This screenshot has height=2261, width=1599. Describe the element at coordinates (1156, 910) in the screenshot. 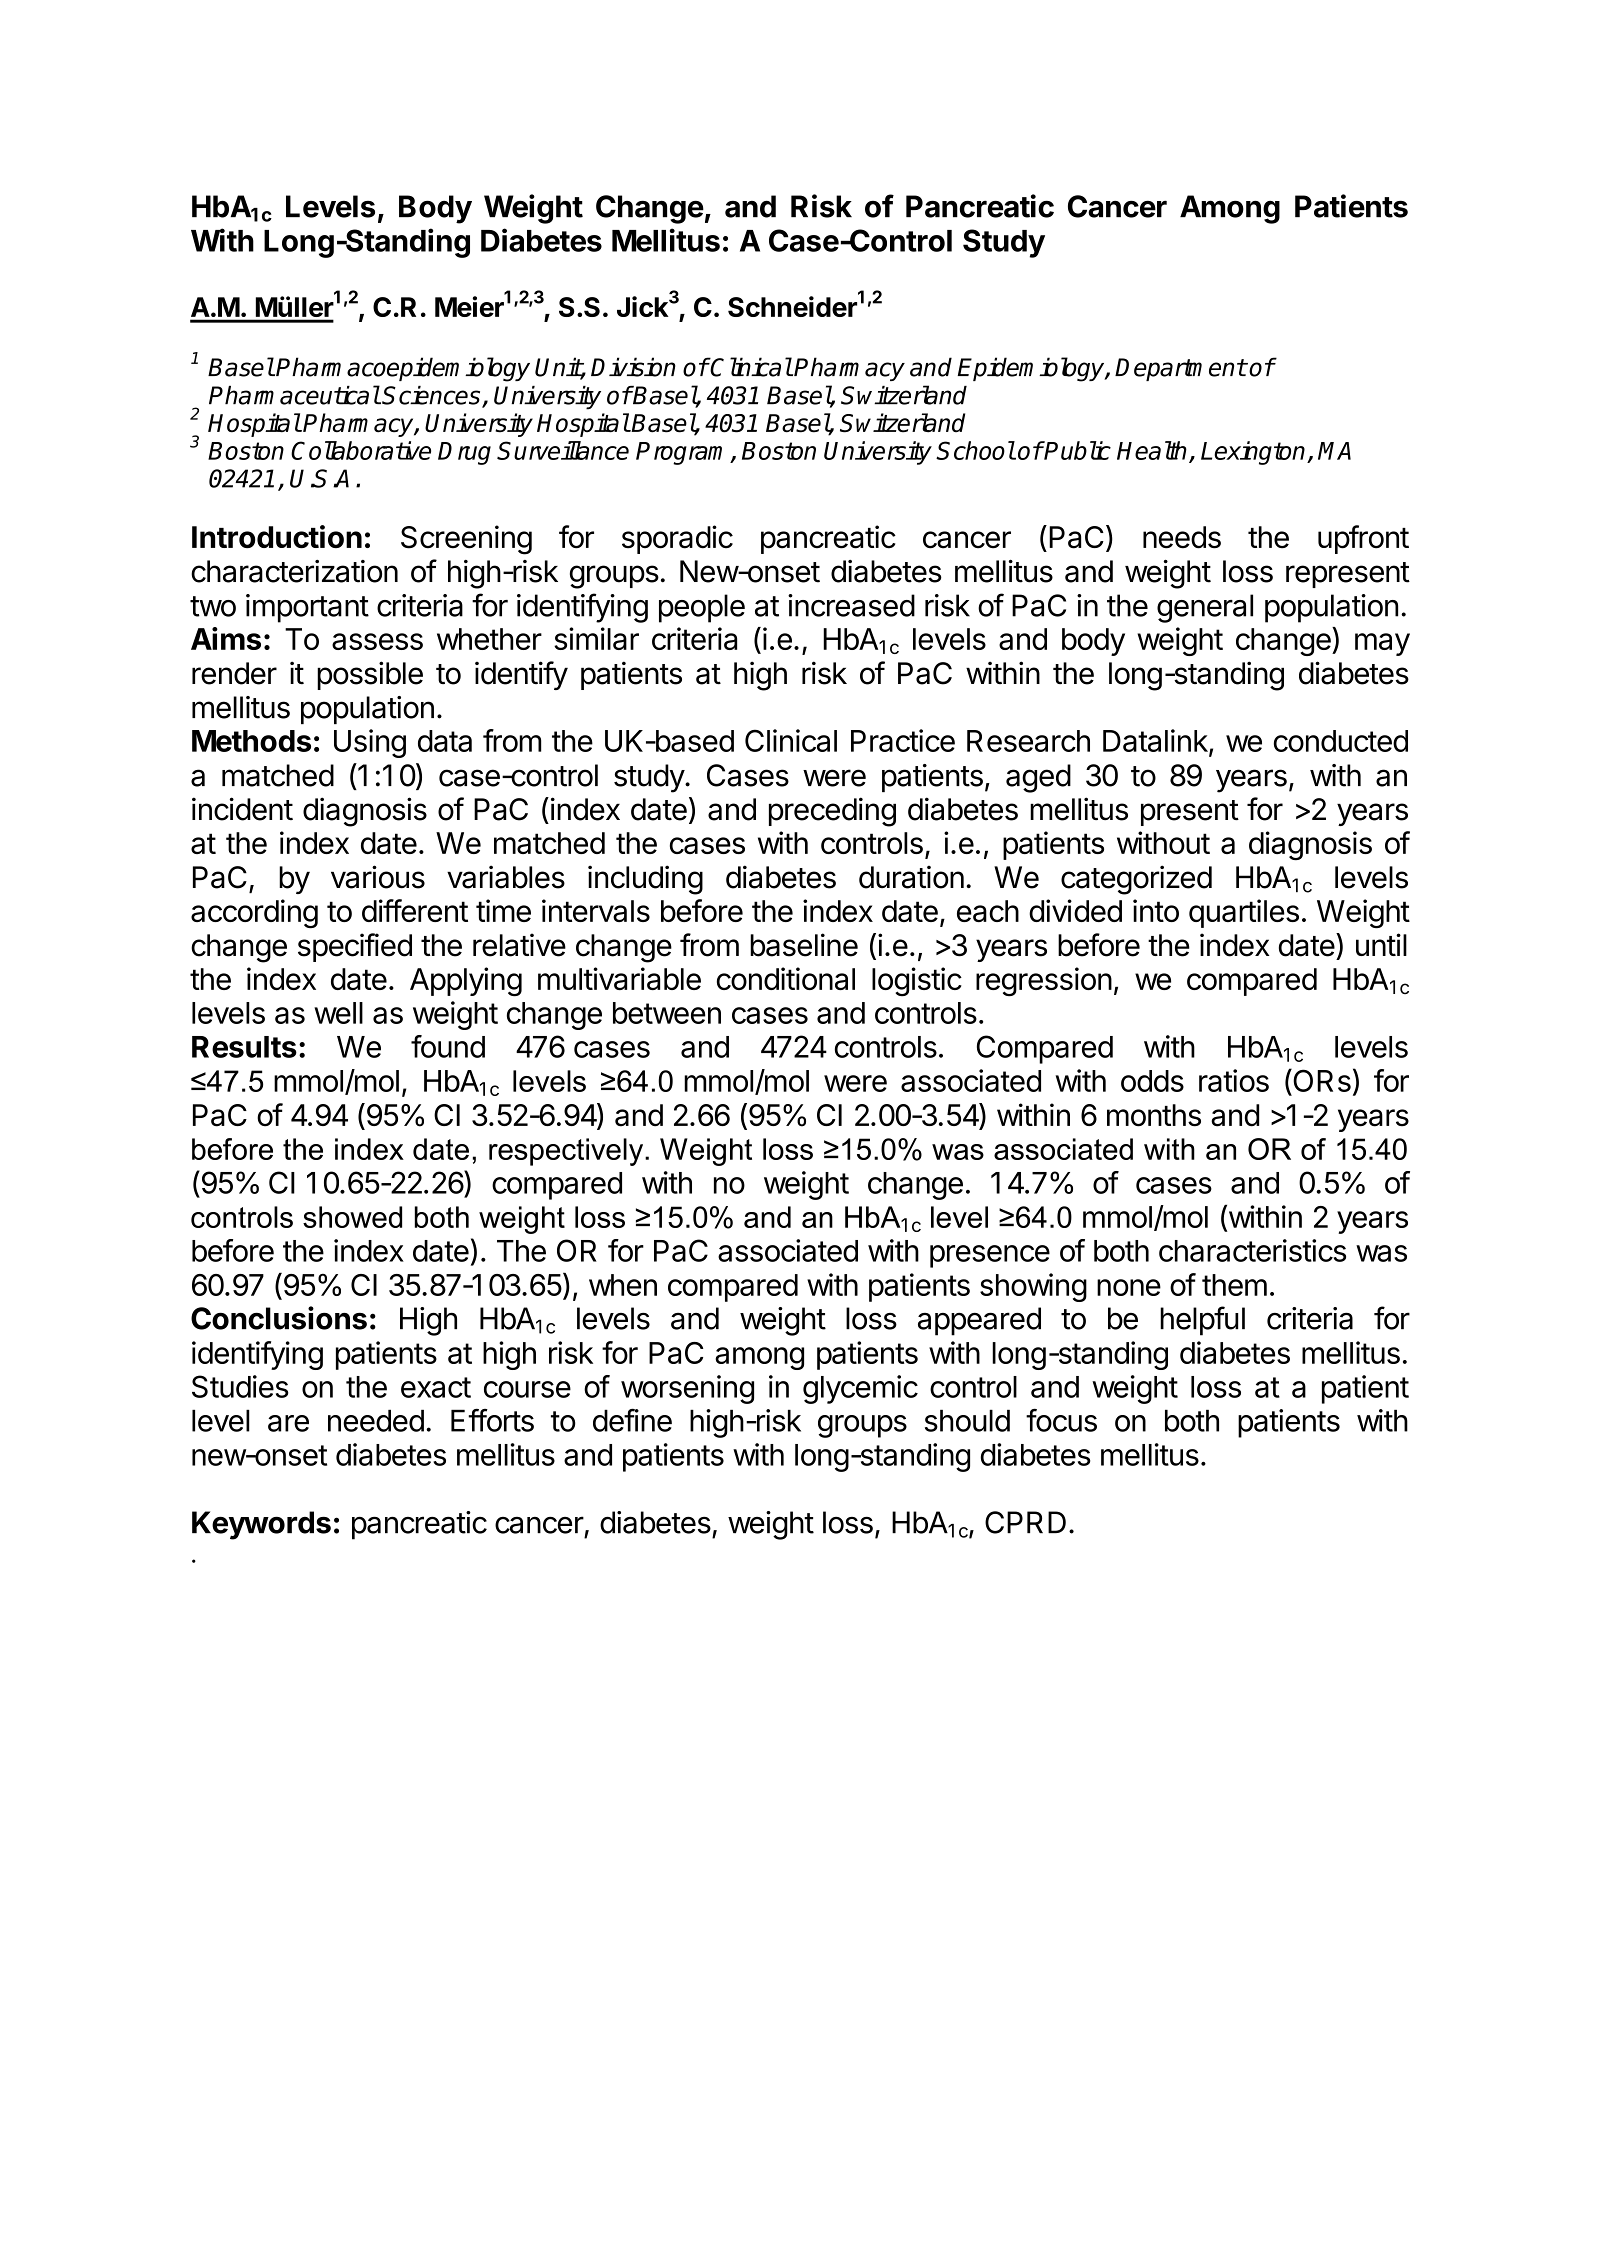

I see `into` at that location.
